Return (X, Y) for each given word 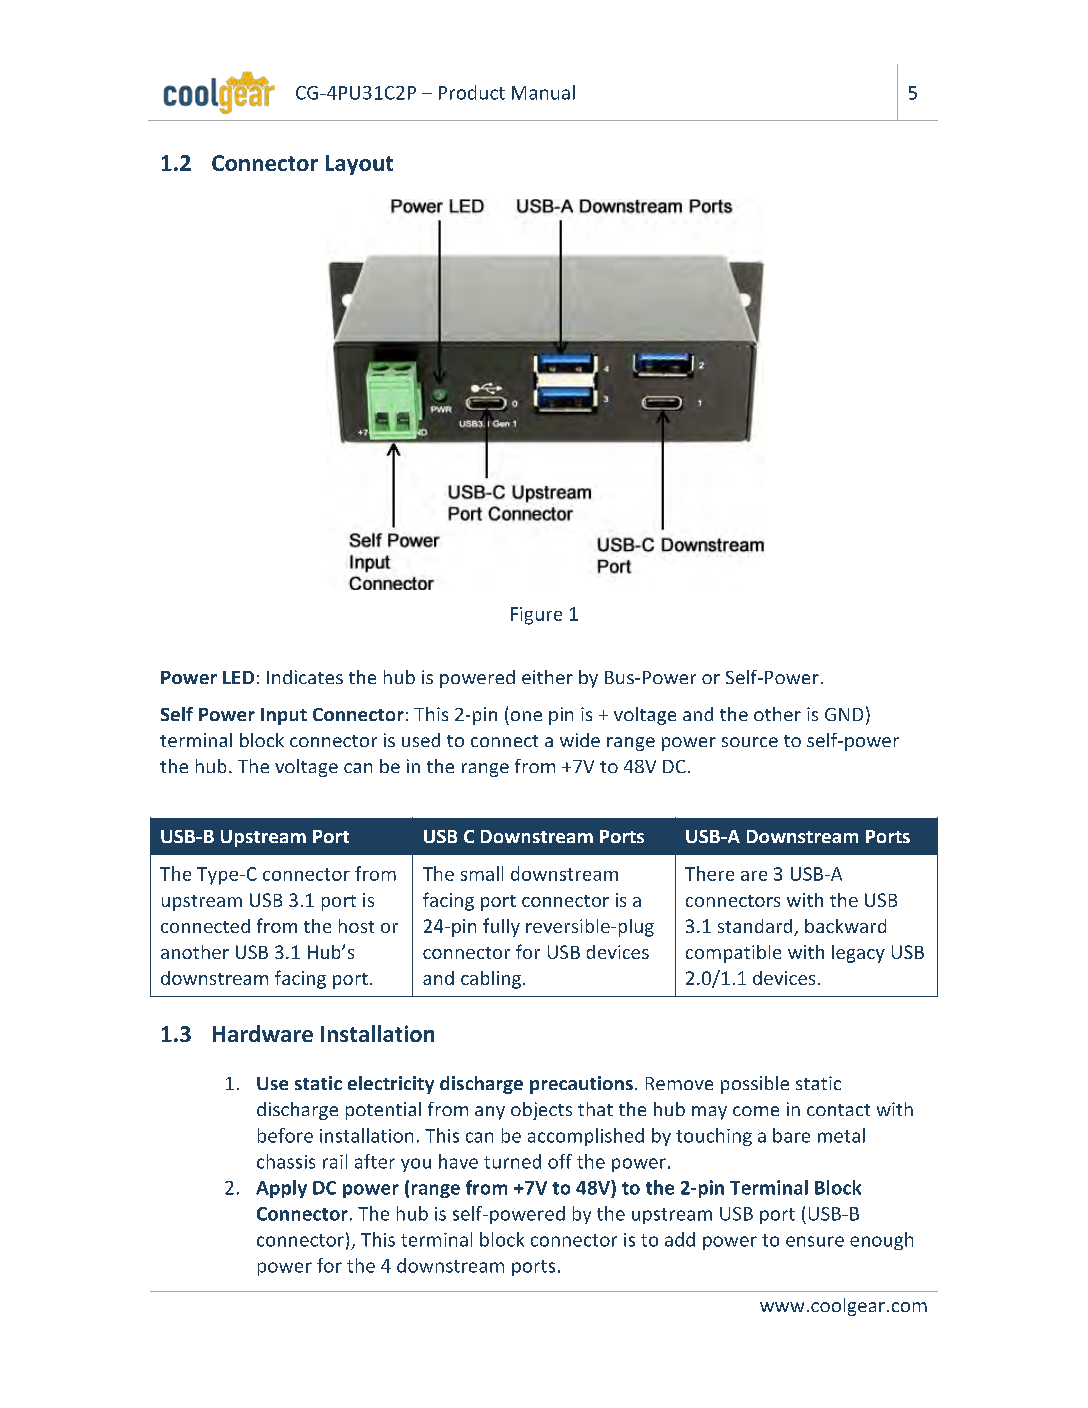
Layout (359, 165)
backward (845, 926)
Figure (536, 616)
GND (844, 714)
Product (472, 92)
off (560, 1161)
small (482, 873)
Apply (281, 1189)
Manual (543, 92)
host (356, 926)
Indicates (305, 677)
